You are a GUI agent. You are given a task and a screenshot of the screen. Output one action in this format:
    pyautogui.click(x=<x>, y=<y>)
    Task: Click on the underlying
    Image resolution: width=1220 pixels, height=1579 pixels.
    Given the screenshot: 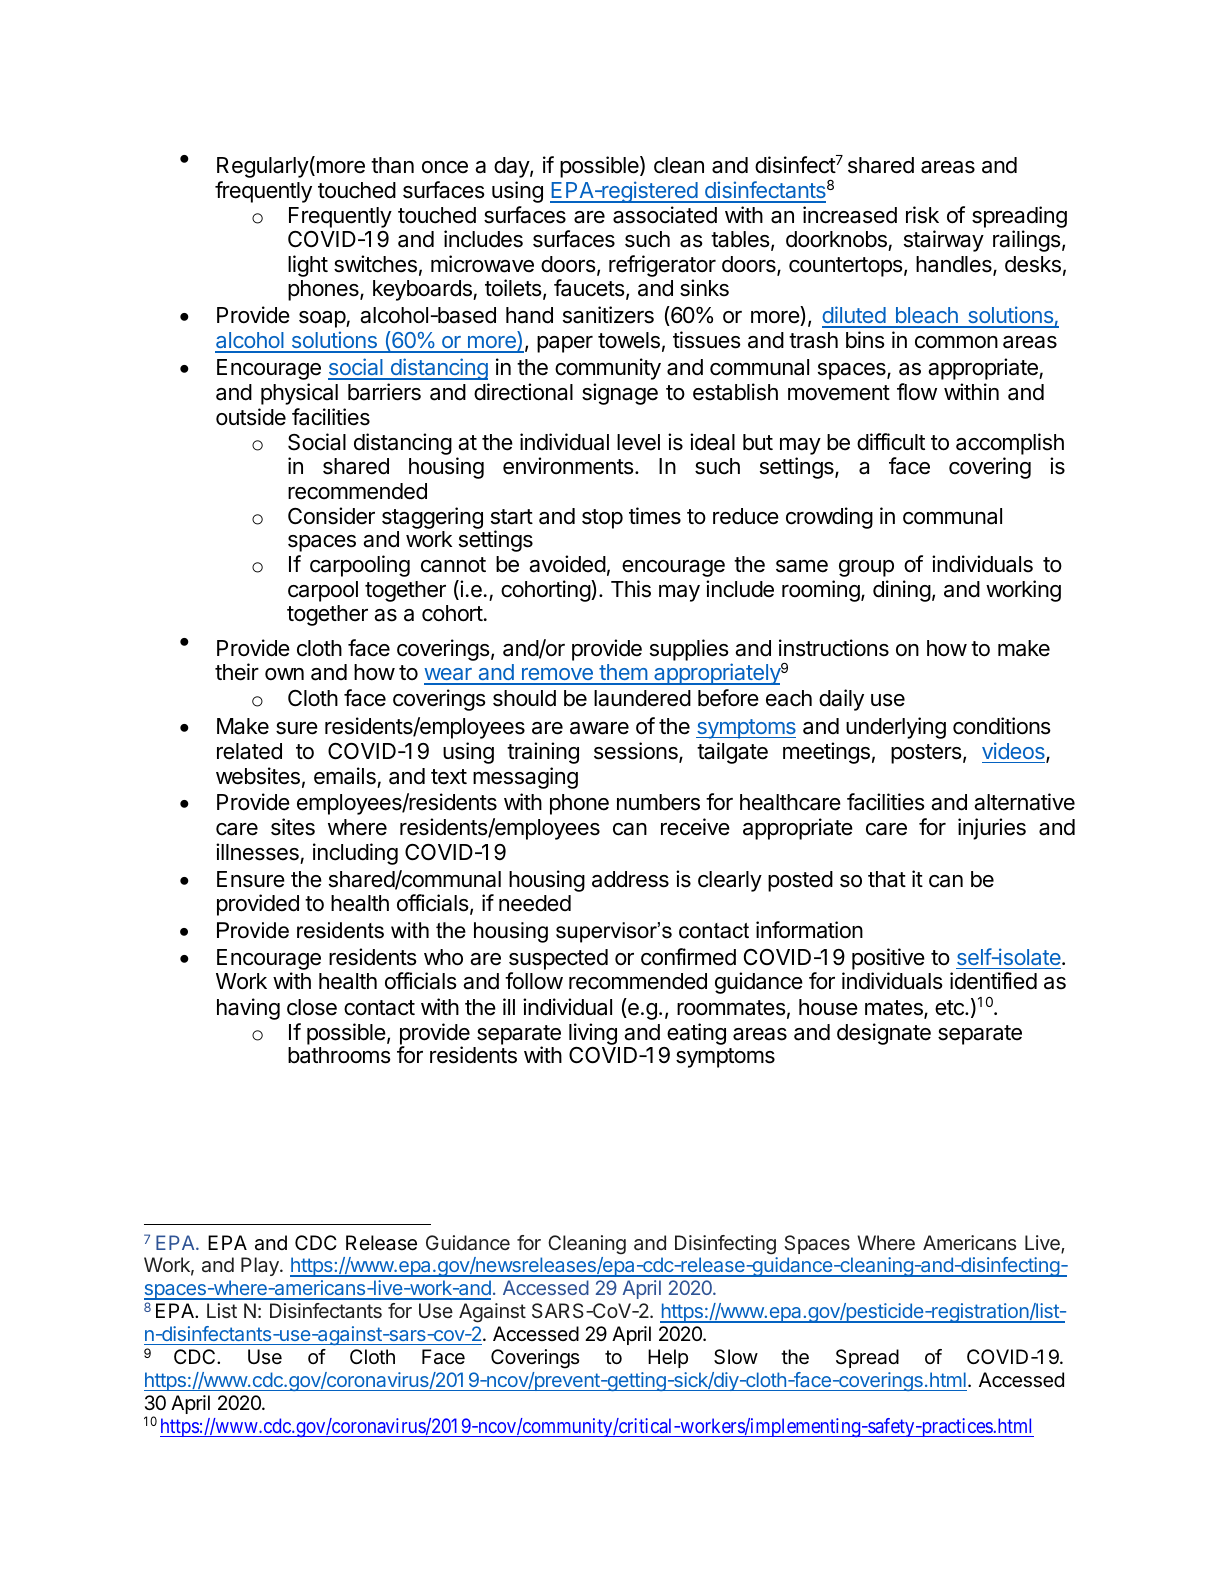 What is the action you would take?
    pyautogui.click(x=896, y=728)
